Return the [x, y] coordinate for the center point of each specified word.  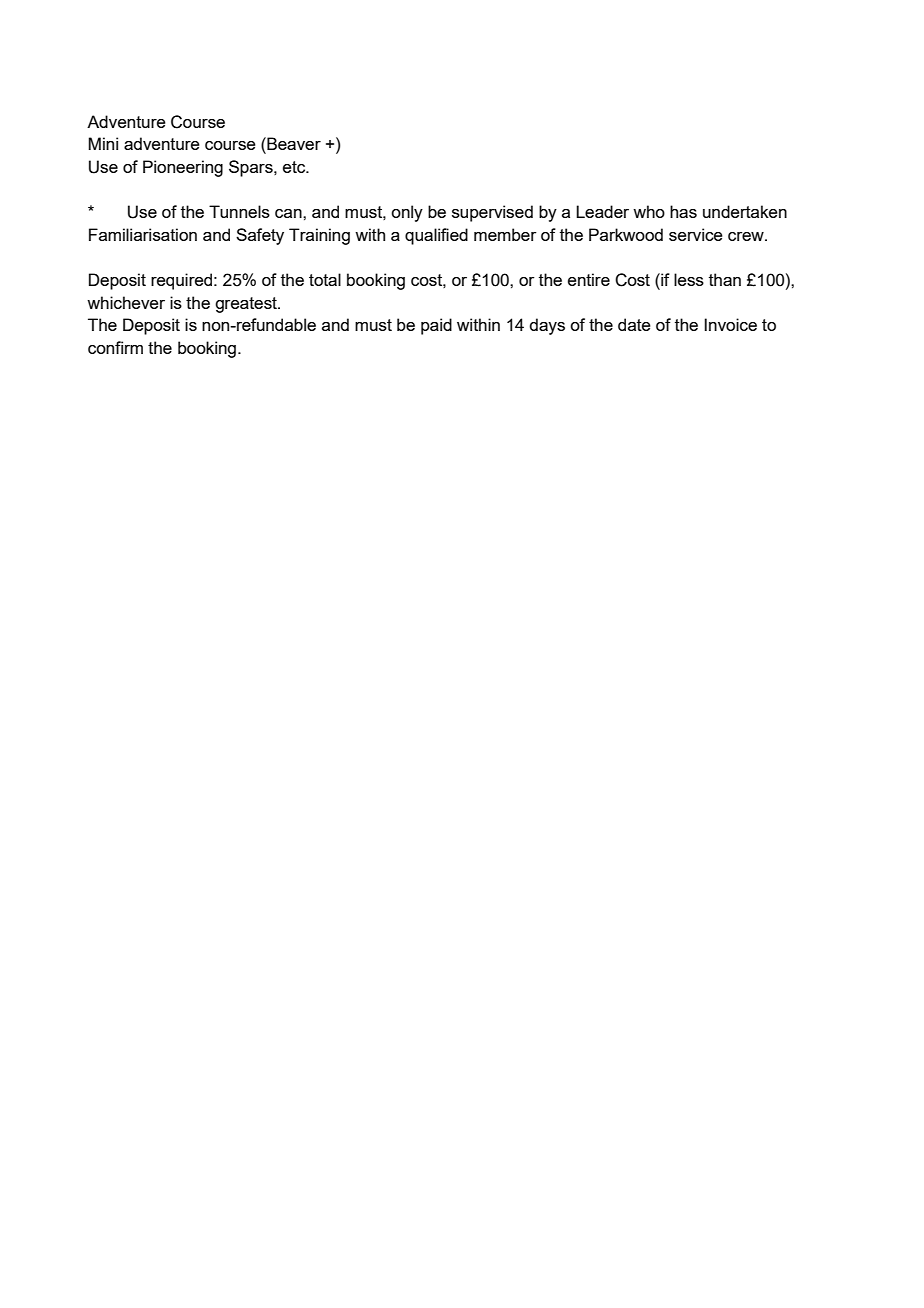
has [683, 211]
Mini [103, 143]
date [634, 324]
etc [295, 167]
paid [436, 326]
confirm [115, 347]
